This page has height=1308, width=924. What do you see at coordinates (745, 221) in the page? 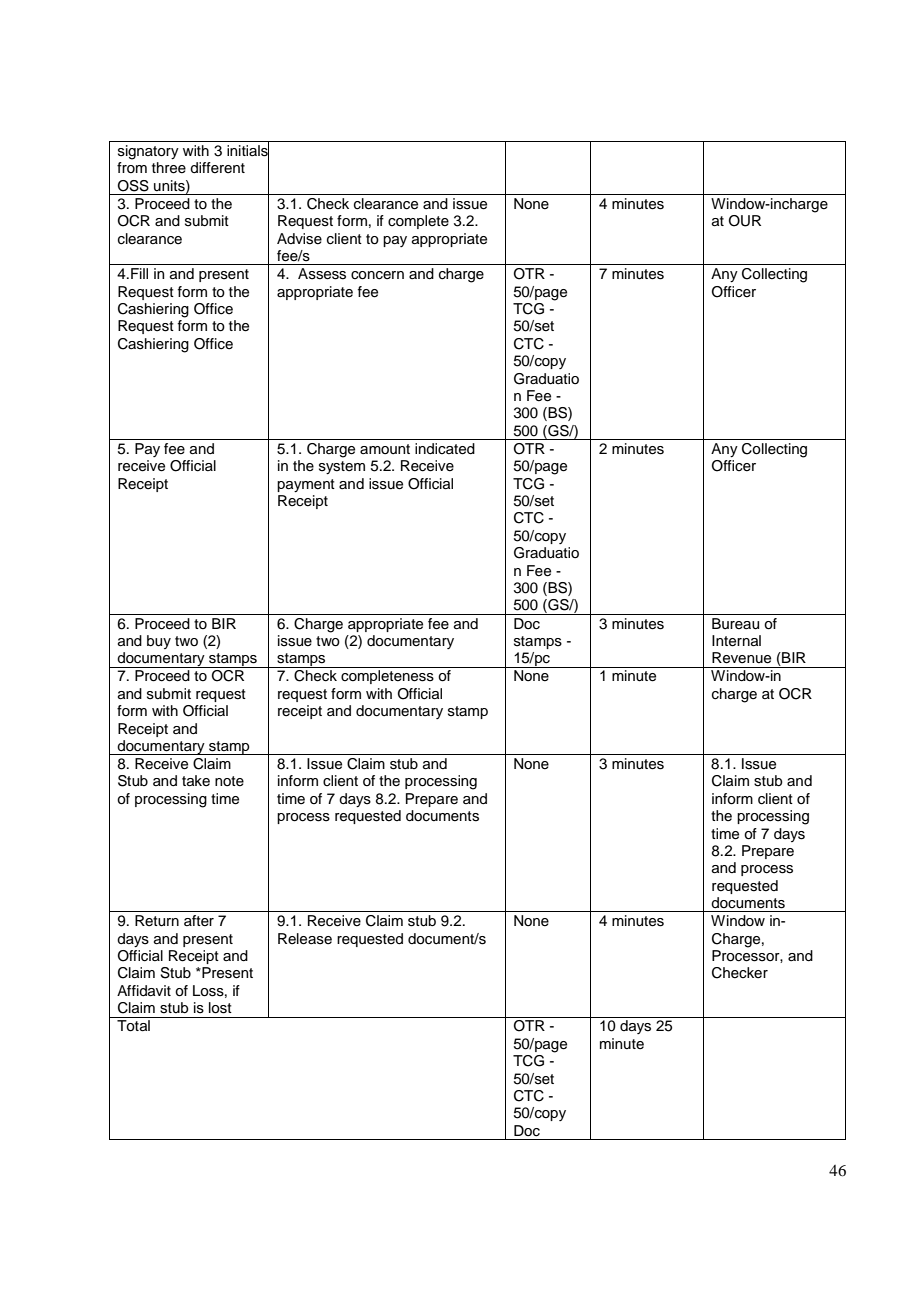
I see `OUR` at bounding box center [745, 221].
